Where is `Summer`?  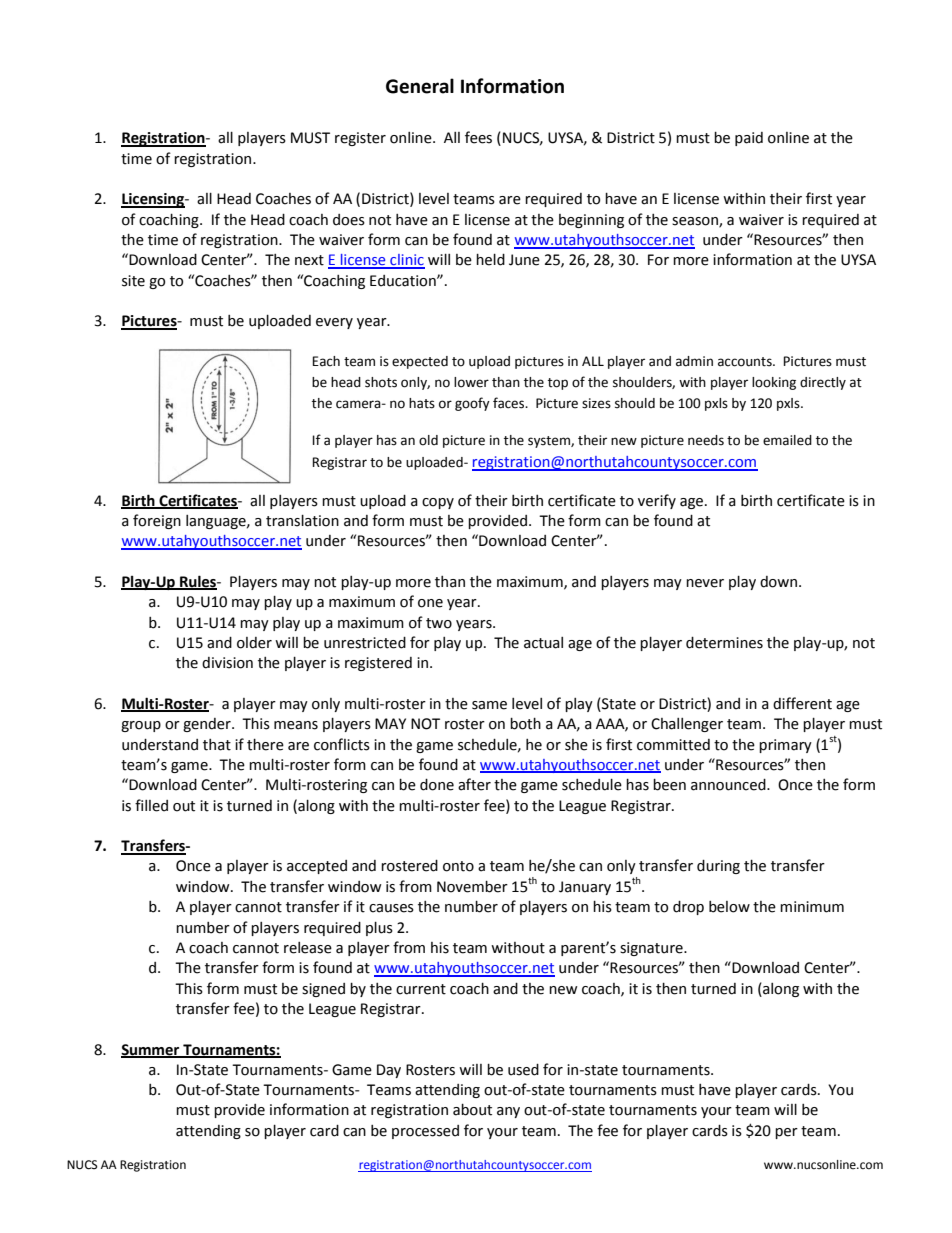
Summer is located at coordinates (151, 1050).
